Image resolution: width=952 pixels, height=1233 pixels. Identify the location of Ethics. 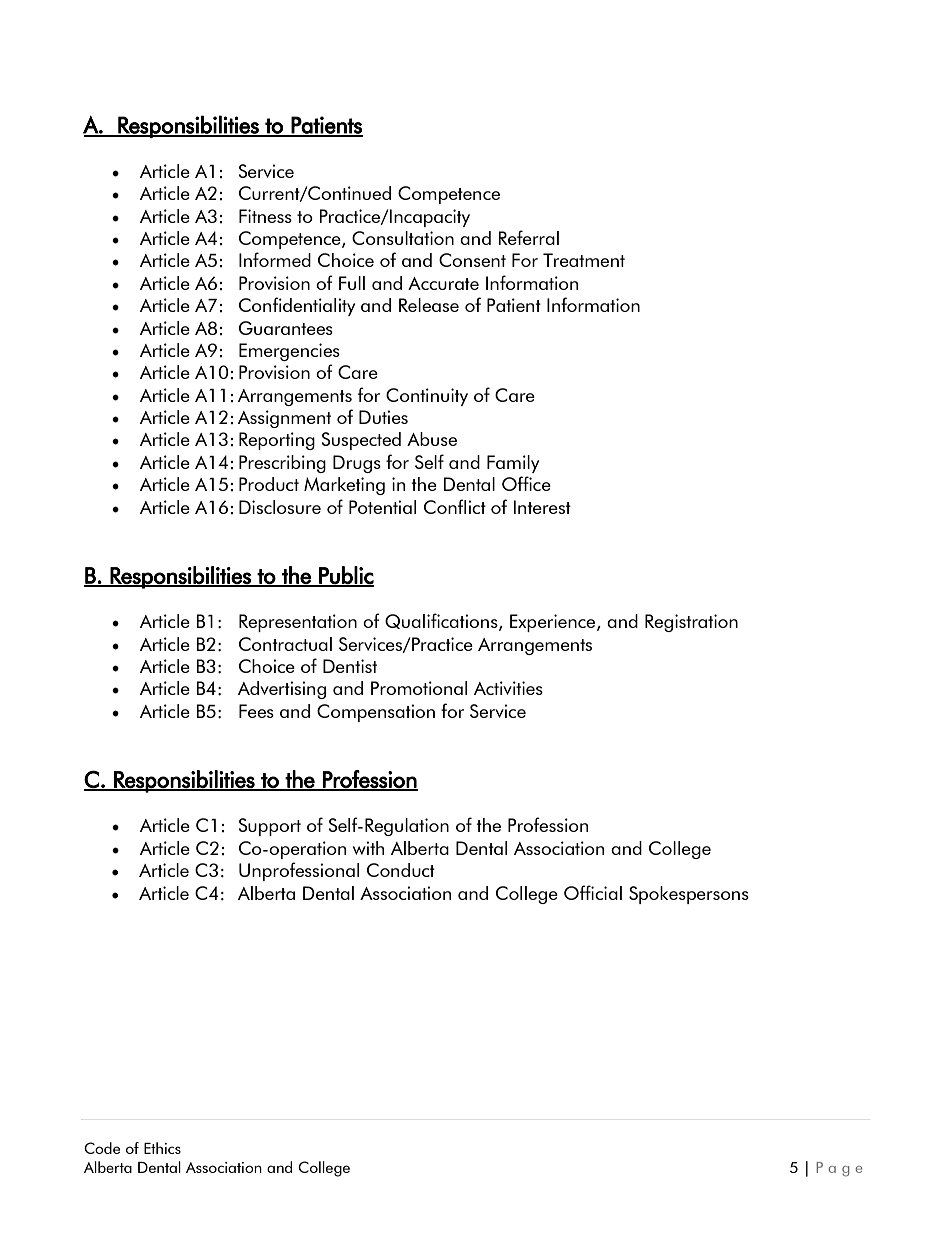
(162, 1148).
